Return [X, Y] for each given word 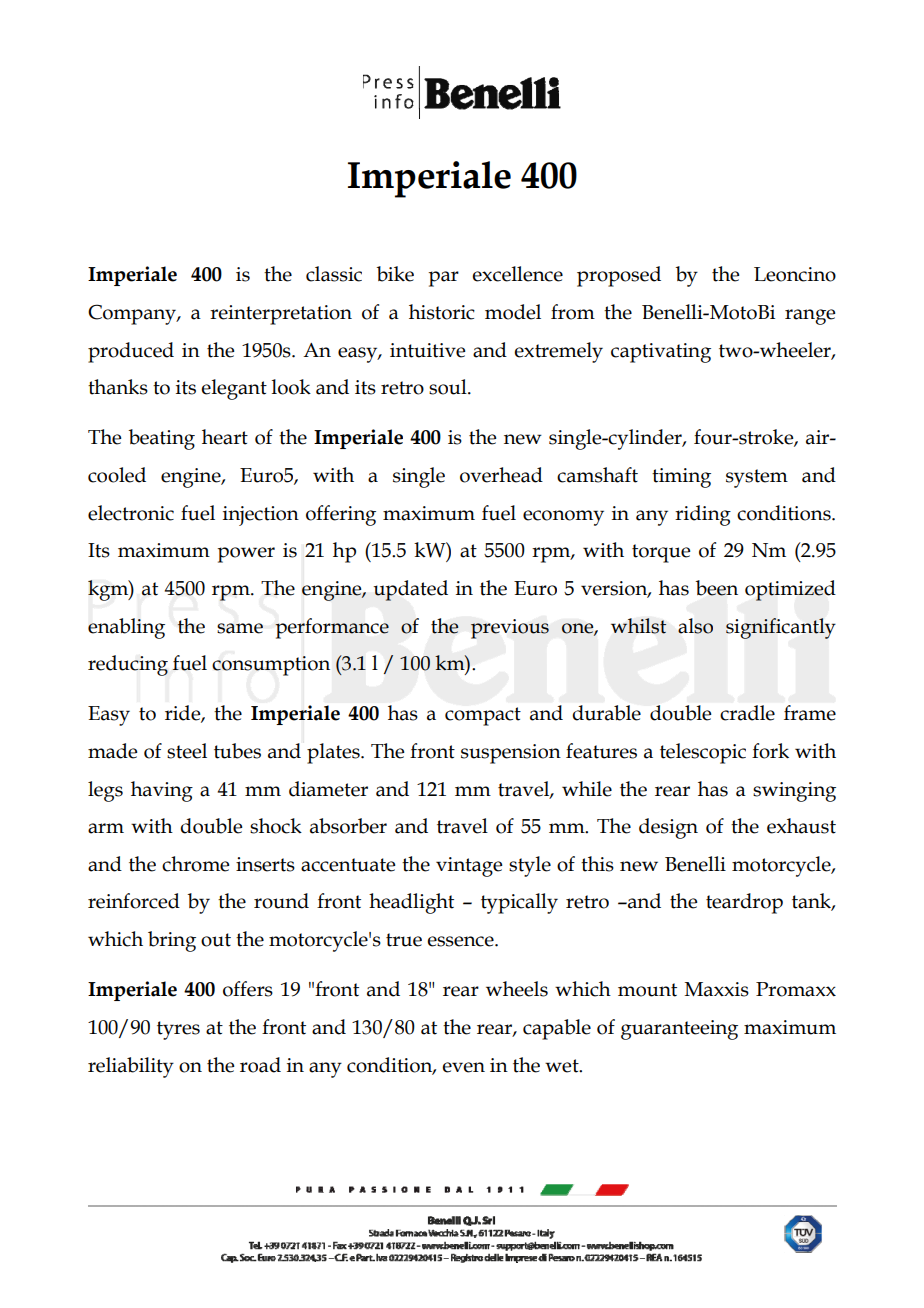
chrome [196, 864]
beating [161, 439]
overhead [501, 475]
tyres [178, 1030]
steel [187, 751]
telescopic [703, 753]
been [716, 588]
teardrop [744, 903]
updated [410, 590]
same [240, 628]
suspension [511, 754]
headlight [411, 903]
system [757, 478]
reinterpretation [281, 315]
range [810, 317]
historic [442, 312]
